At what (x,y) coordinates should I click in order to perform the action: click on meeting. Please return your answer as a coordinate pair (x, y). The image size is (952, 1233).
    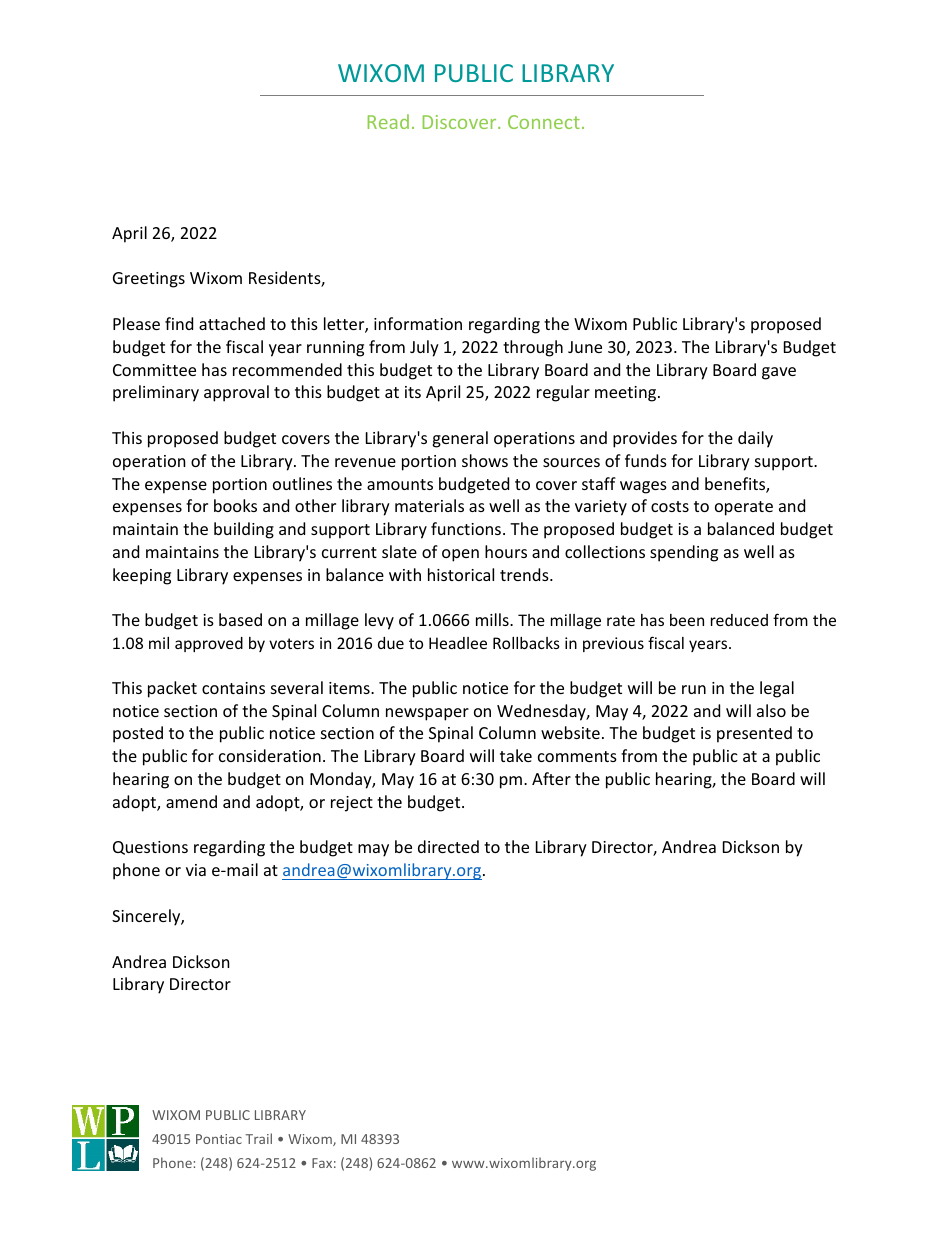
    Looking at the image, I should click on (627, 394).
